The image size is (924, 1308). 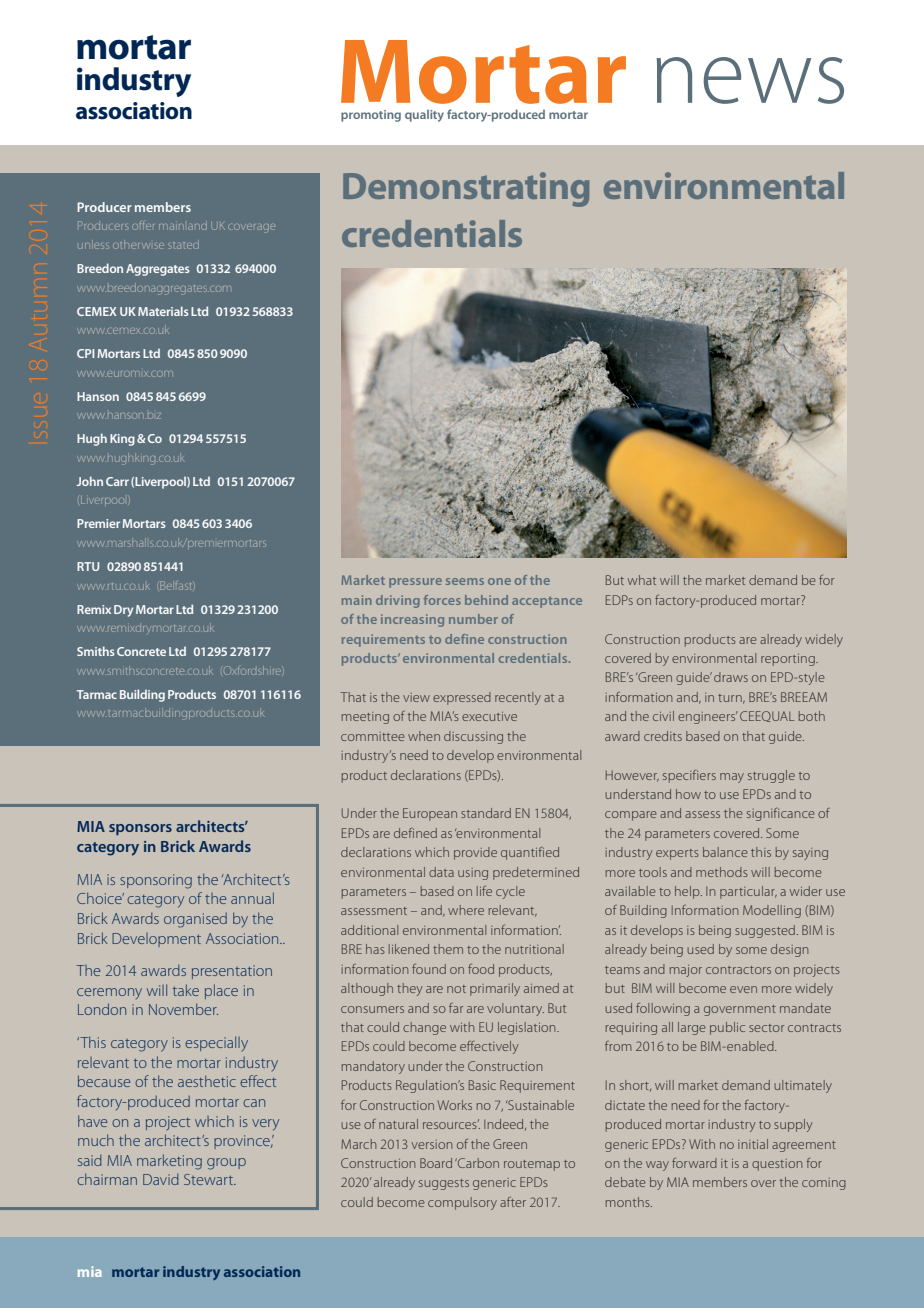 What do you see at coordinates (430, 814) in the screenshot?
I see `European` at bounding box center [430, 814].
